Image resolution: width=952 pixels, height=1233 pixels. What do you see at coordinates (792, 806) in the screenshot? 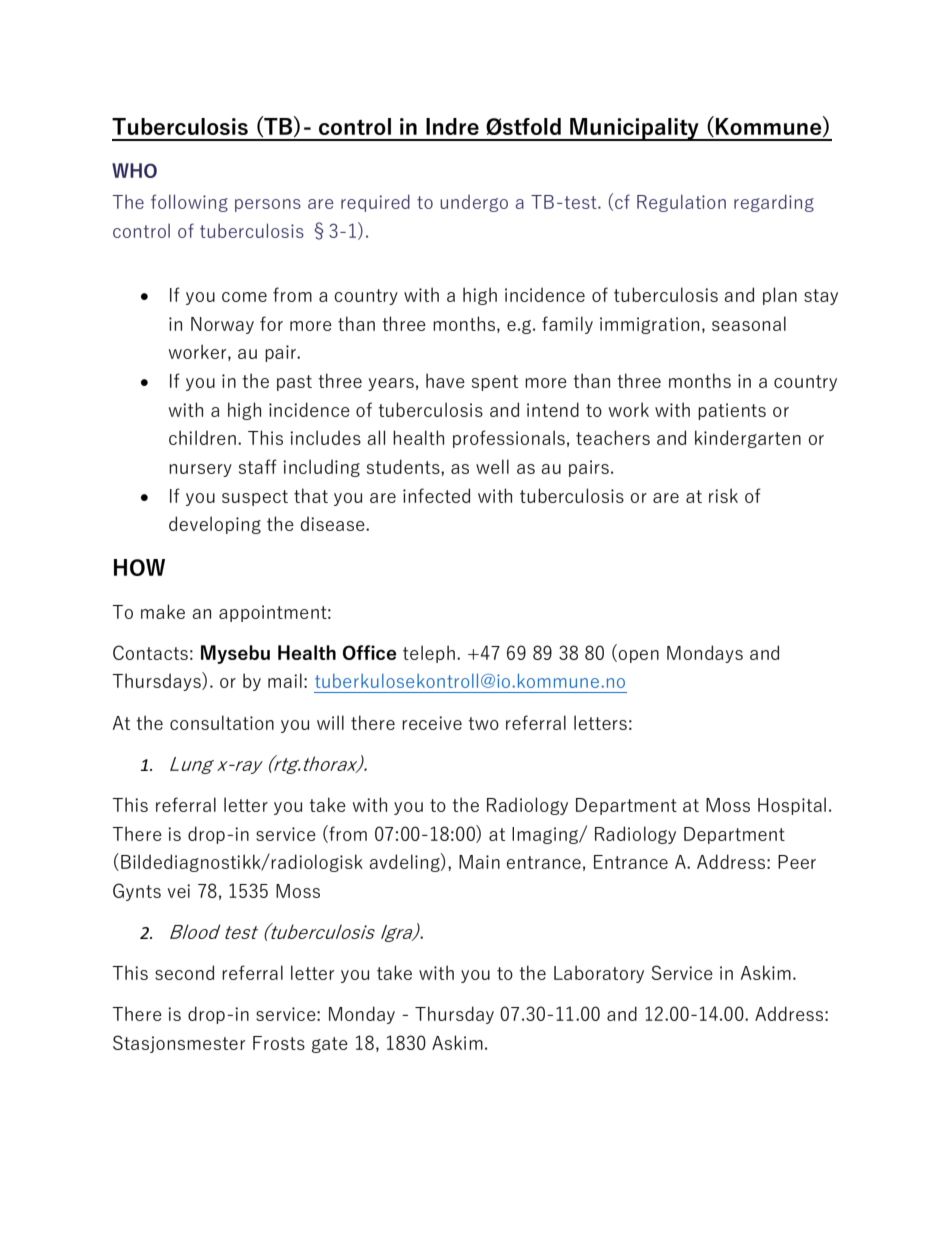
I see `Hospital` at bounding box center [792, 806].
